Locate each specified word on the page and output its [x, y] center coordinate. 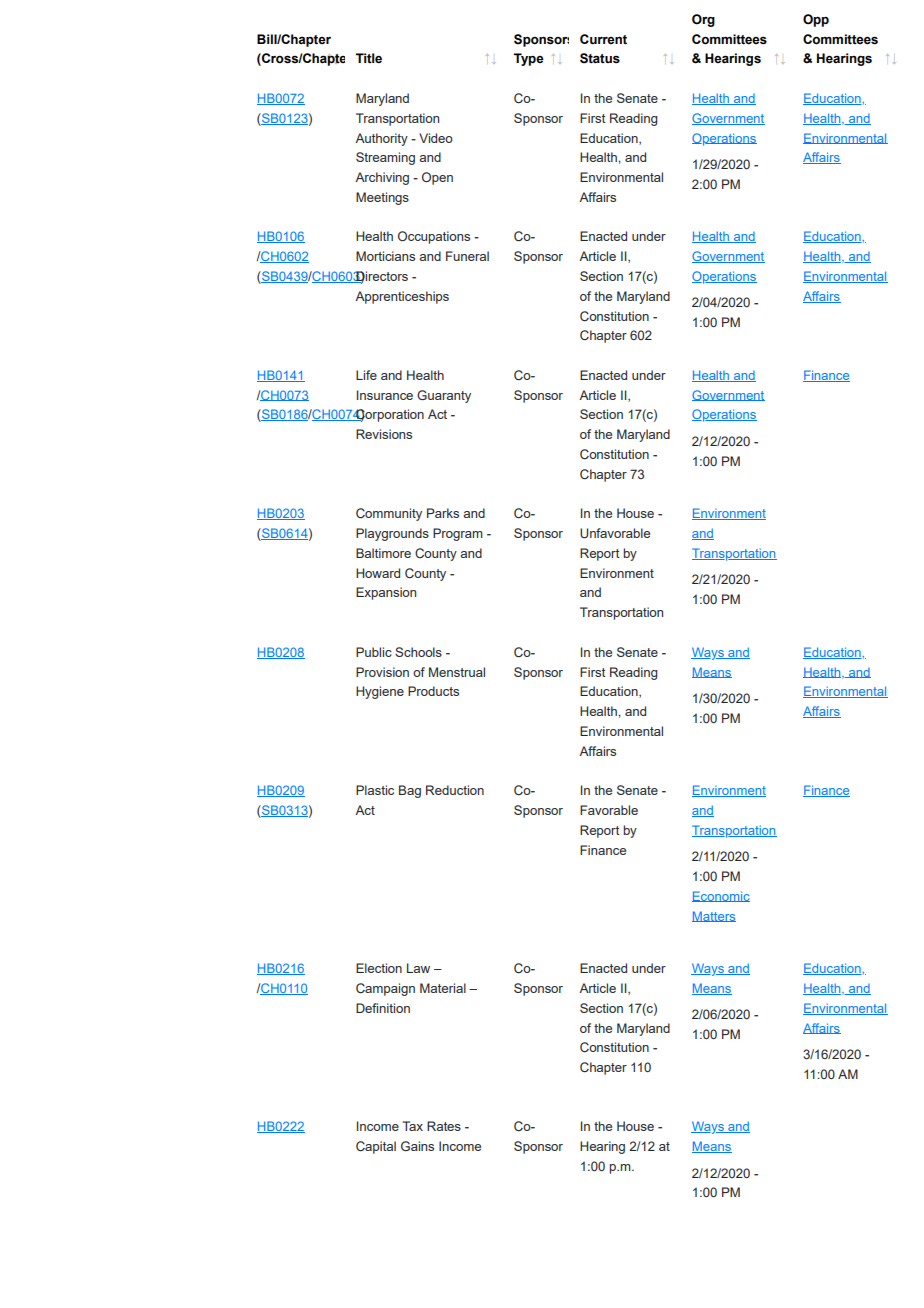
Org [703, 20]
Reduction [455, 790]
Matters [714, 916]
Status [600, 58]
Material [443, 988]
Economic [721, 896]
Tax [412, 1126]
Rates [444, 1126]
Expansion [386, 593]
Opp [816, 20]
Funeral [467, 256]
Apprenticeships [402, 297]
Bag [410, 791]
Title [369, 58]
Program [458, 534]
